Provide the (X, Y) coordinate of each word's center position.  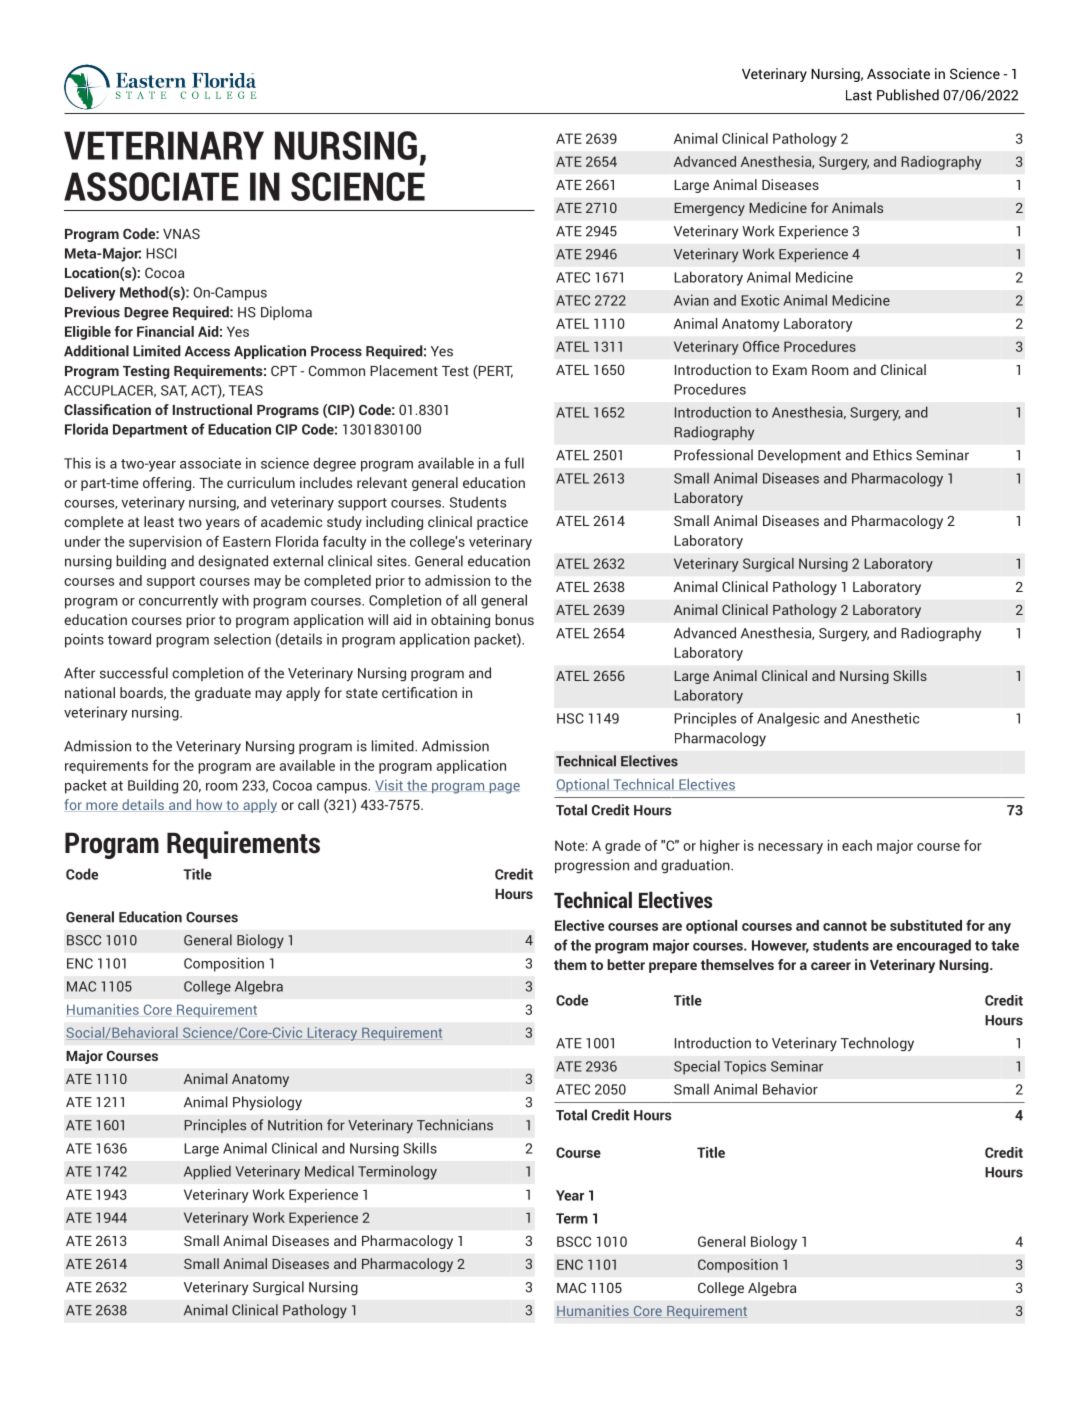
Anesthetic (885, 718)
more (102, 807)
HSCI (161, 253)
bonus (514, 619)
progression (592, 866)
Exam (790, 370)
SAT (174, 391)
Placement (404, 370)
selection (242, 639)
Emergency (709, 209)
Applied (207, 1172)
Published (908, 95)
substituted (926, 925)
